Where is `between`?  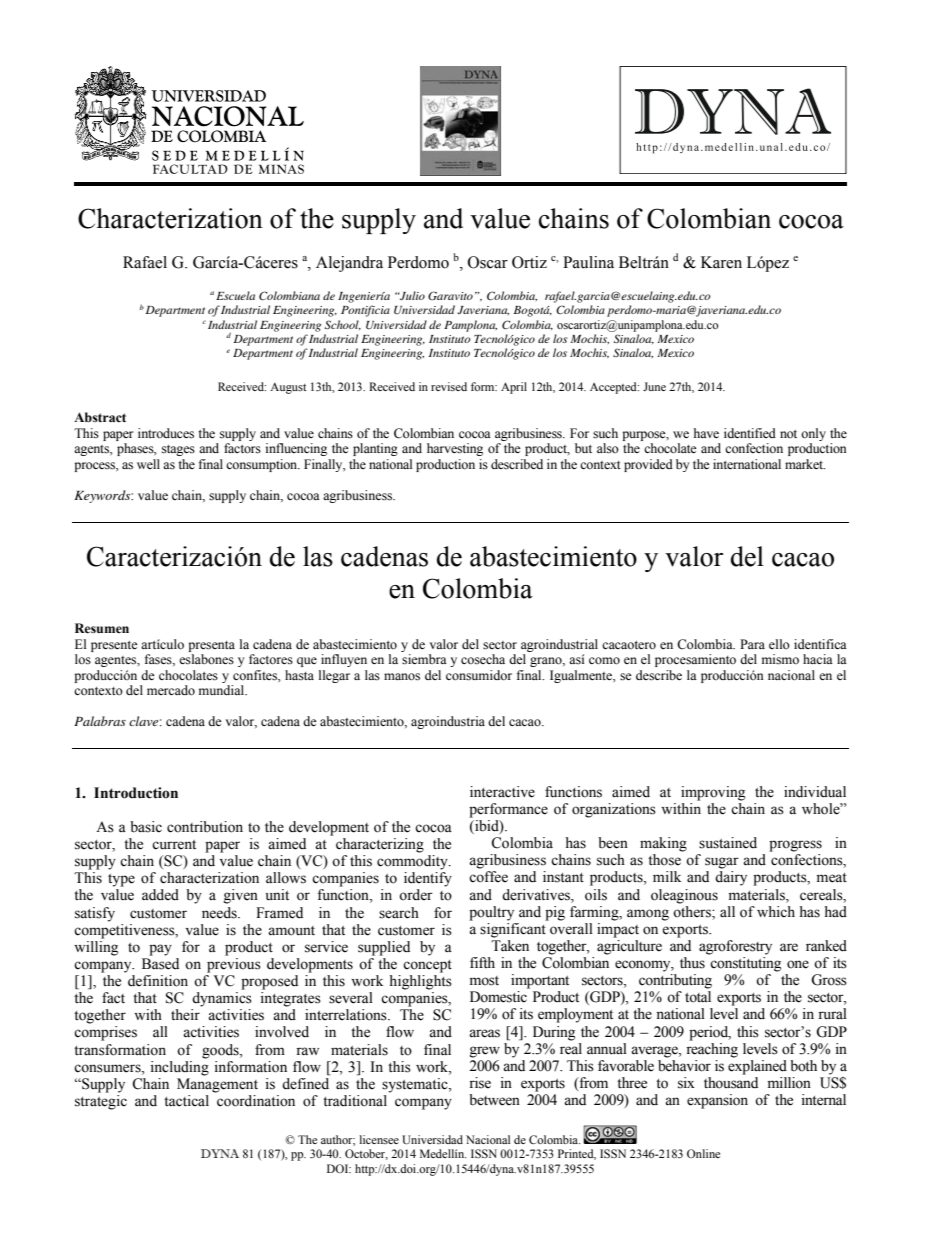 between is located at coordinates (494, 1100).
